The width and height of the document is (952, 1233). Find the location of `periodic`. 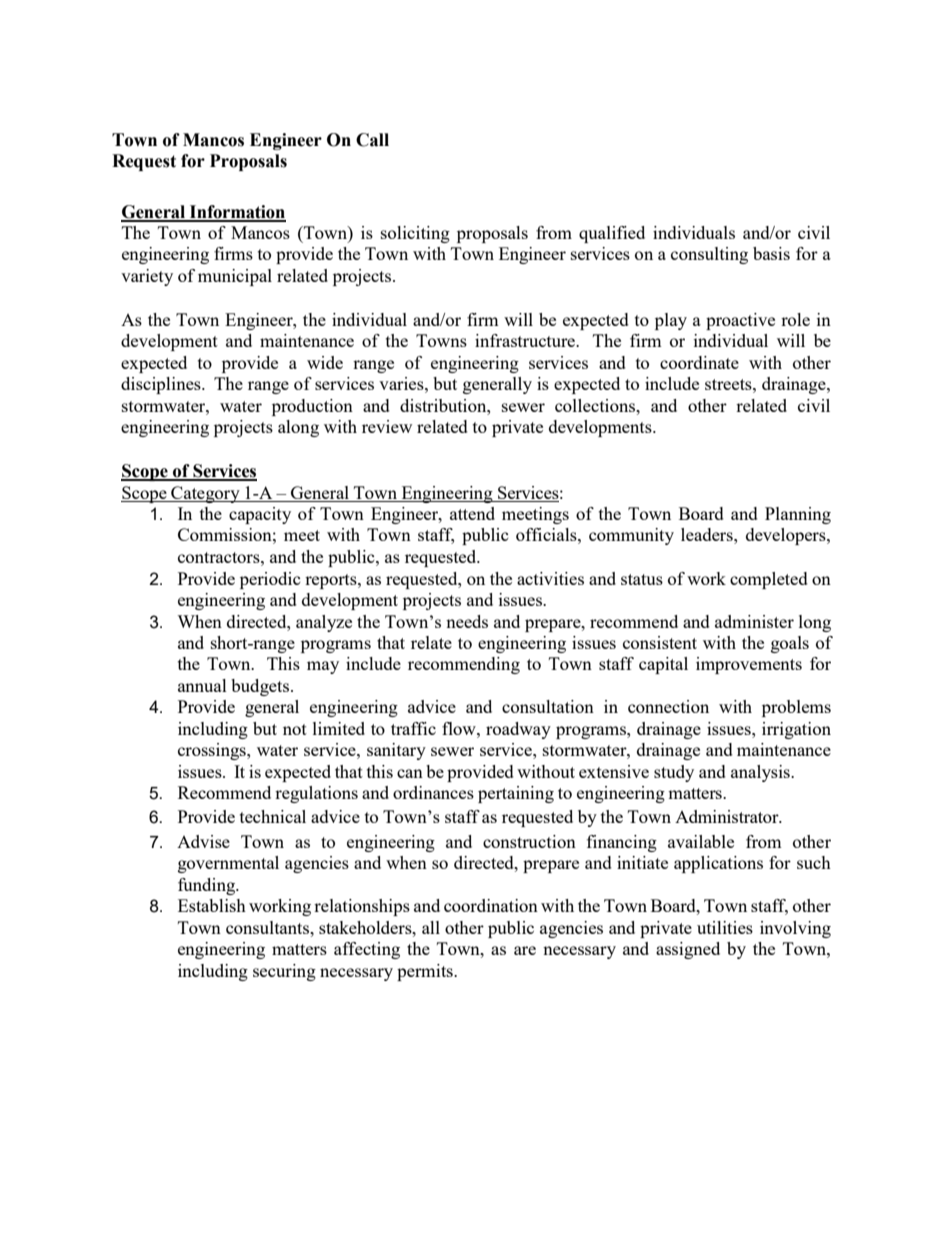

periodic is located at coordinates (270, 580).
